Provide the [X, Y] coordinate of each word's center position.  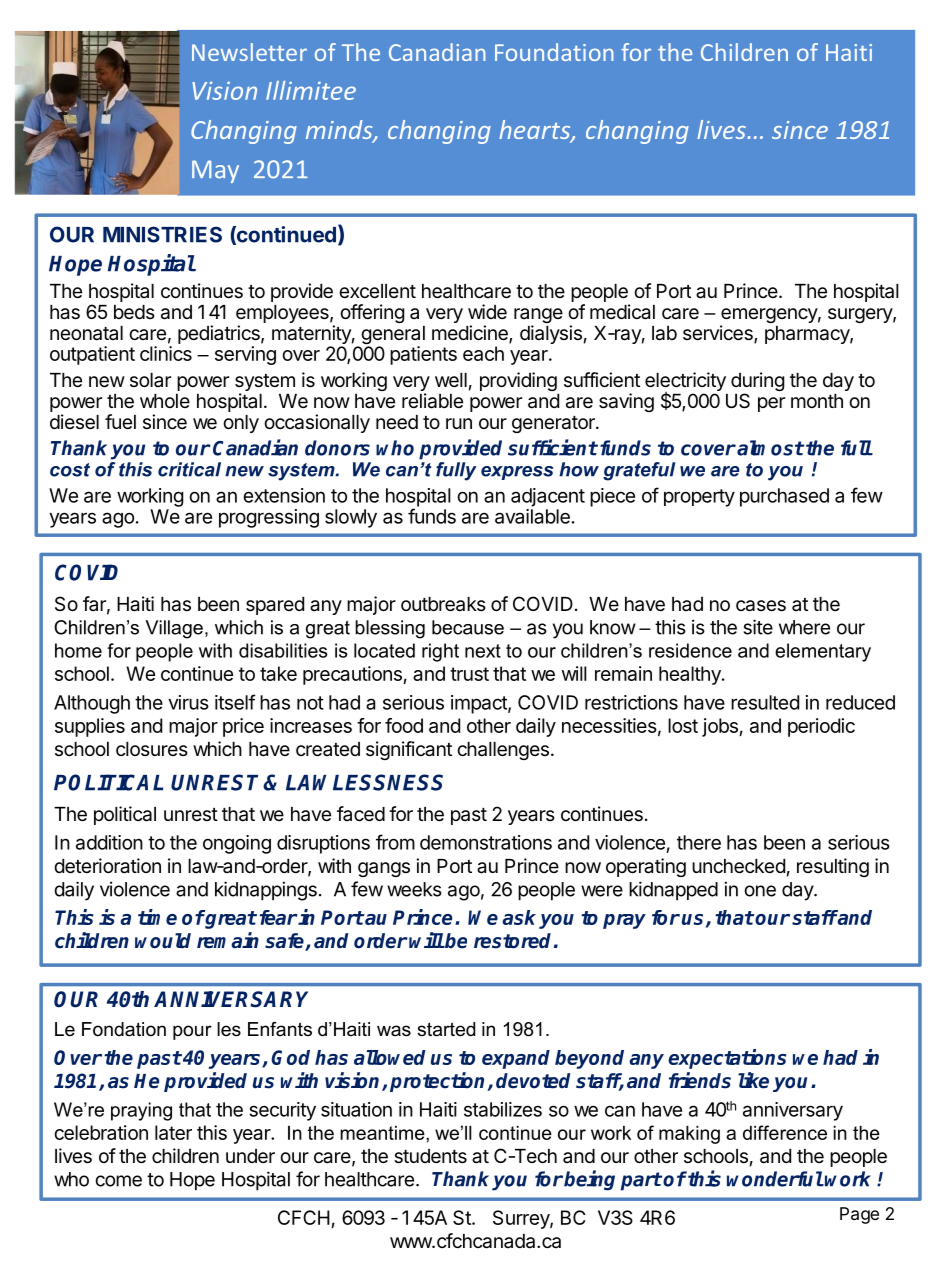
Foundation [554, 52]
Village [174, 629]
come [119, 1181]
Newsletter [249, 52]
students [430, 1156]
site [758, 627]
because [468, 627]
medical [622, 312]
